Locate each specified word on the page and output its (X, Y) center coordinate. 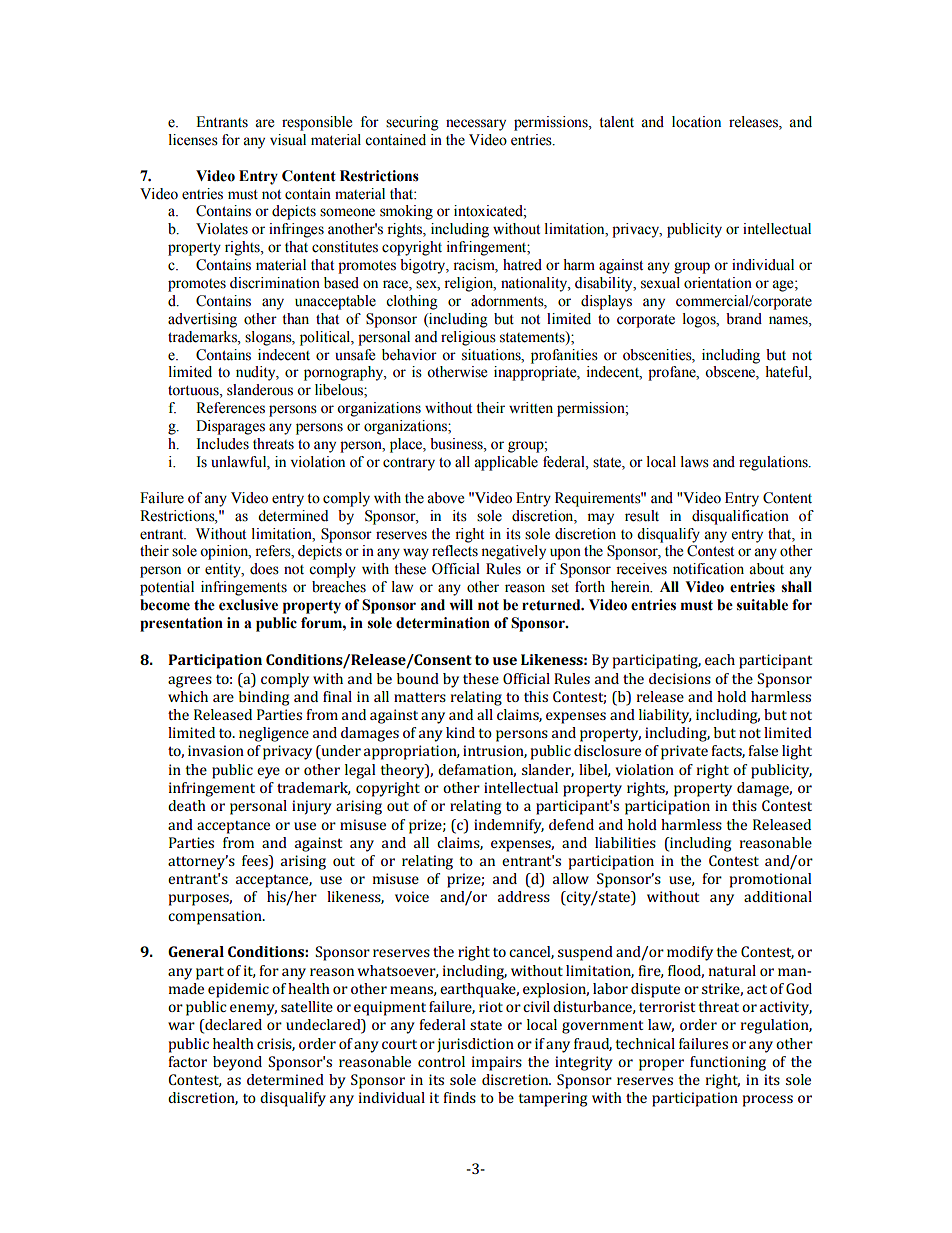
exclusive (248, 605)
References (230, 408)
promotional (770, 880)
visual (288, 140)
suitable (762, 605)
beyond (237, 1063)
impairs (497, 1063)
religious (468, 338)
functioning (728, 1063)
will (461, 604)
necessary (476, 125)
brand (744, 319)
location (696, 122)
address (524, 896)
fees (256, 862)
